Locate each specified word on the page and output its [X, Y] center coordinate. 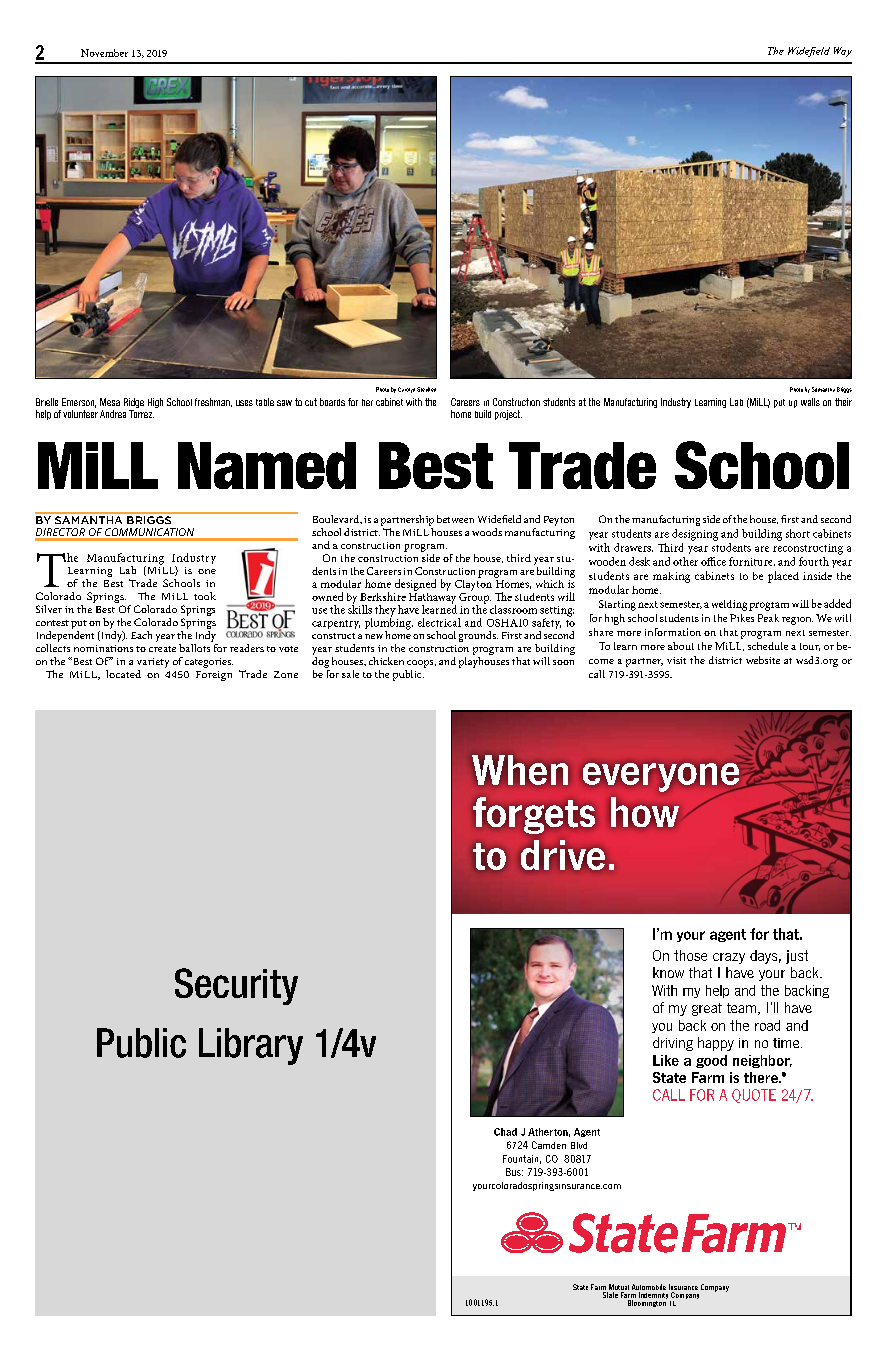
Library [251, 1046]
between [455, 519]
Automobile [649, 1288]
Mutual [618, 1288]
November [104, 53]
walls [810, 402]
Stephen [426, 389]
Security [236, 986]
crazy [729, 958]
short [798, 533]
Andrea [113, 414]
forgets [534, 815]
